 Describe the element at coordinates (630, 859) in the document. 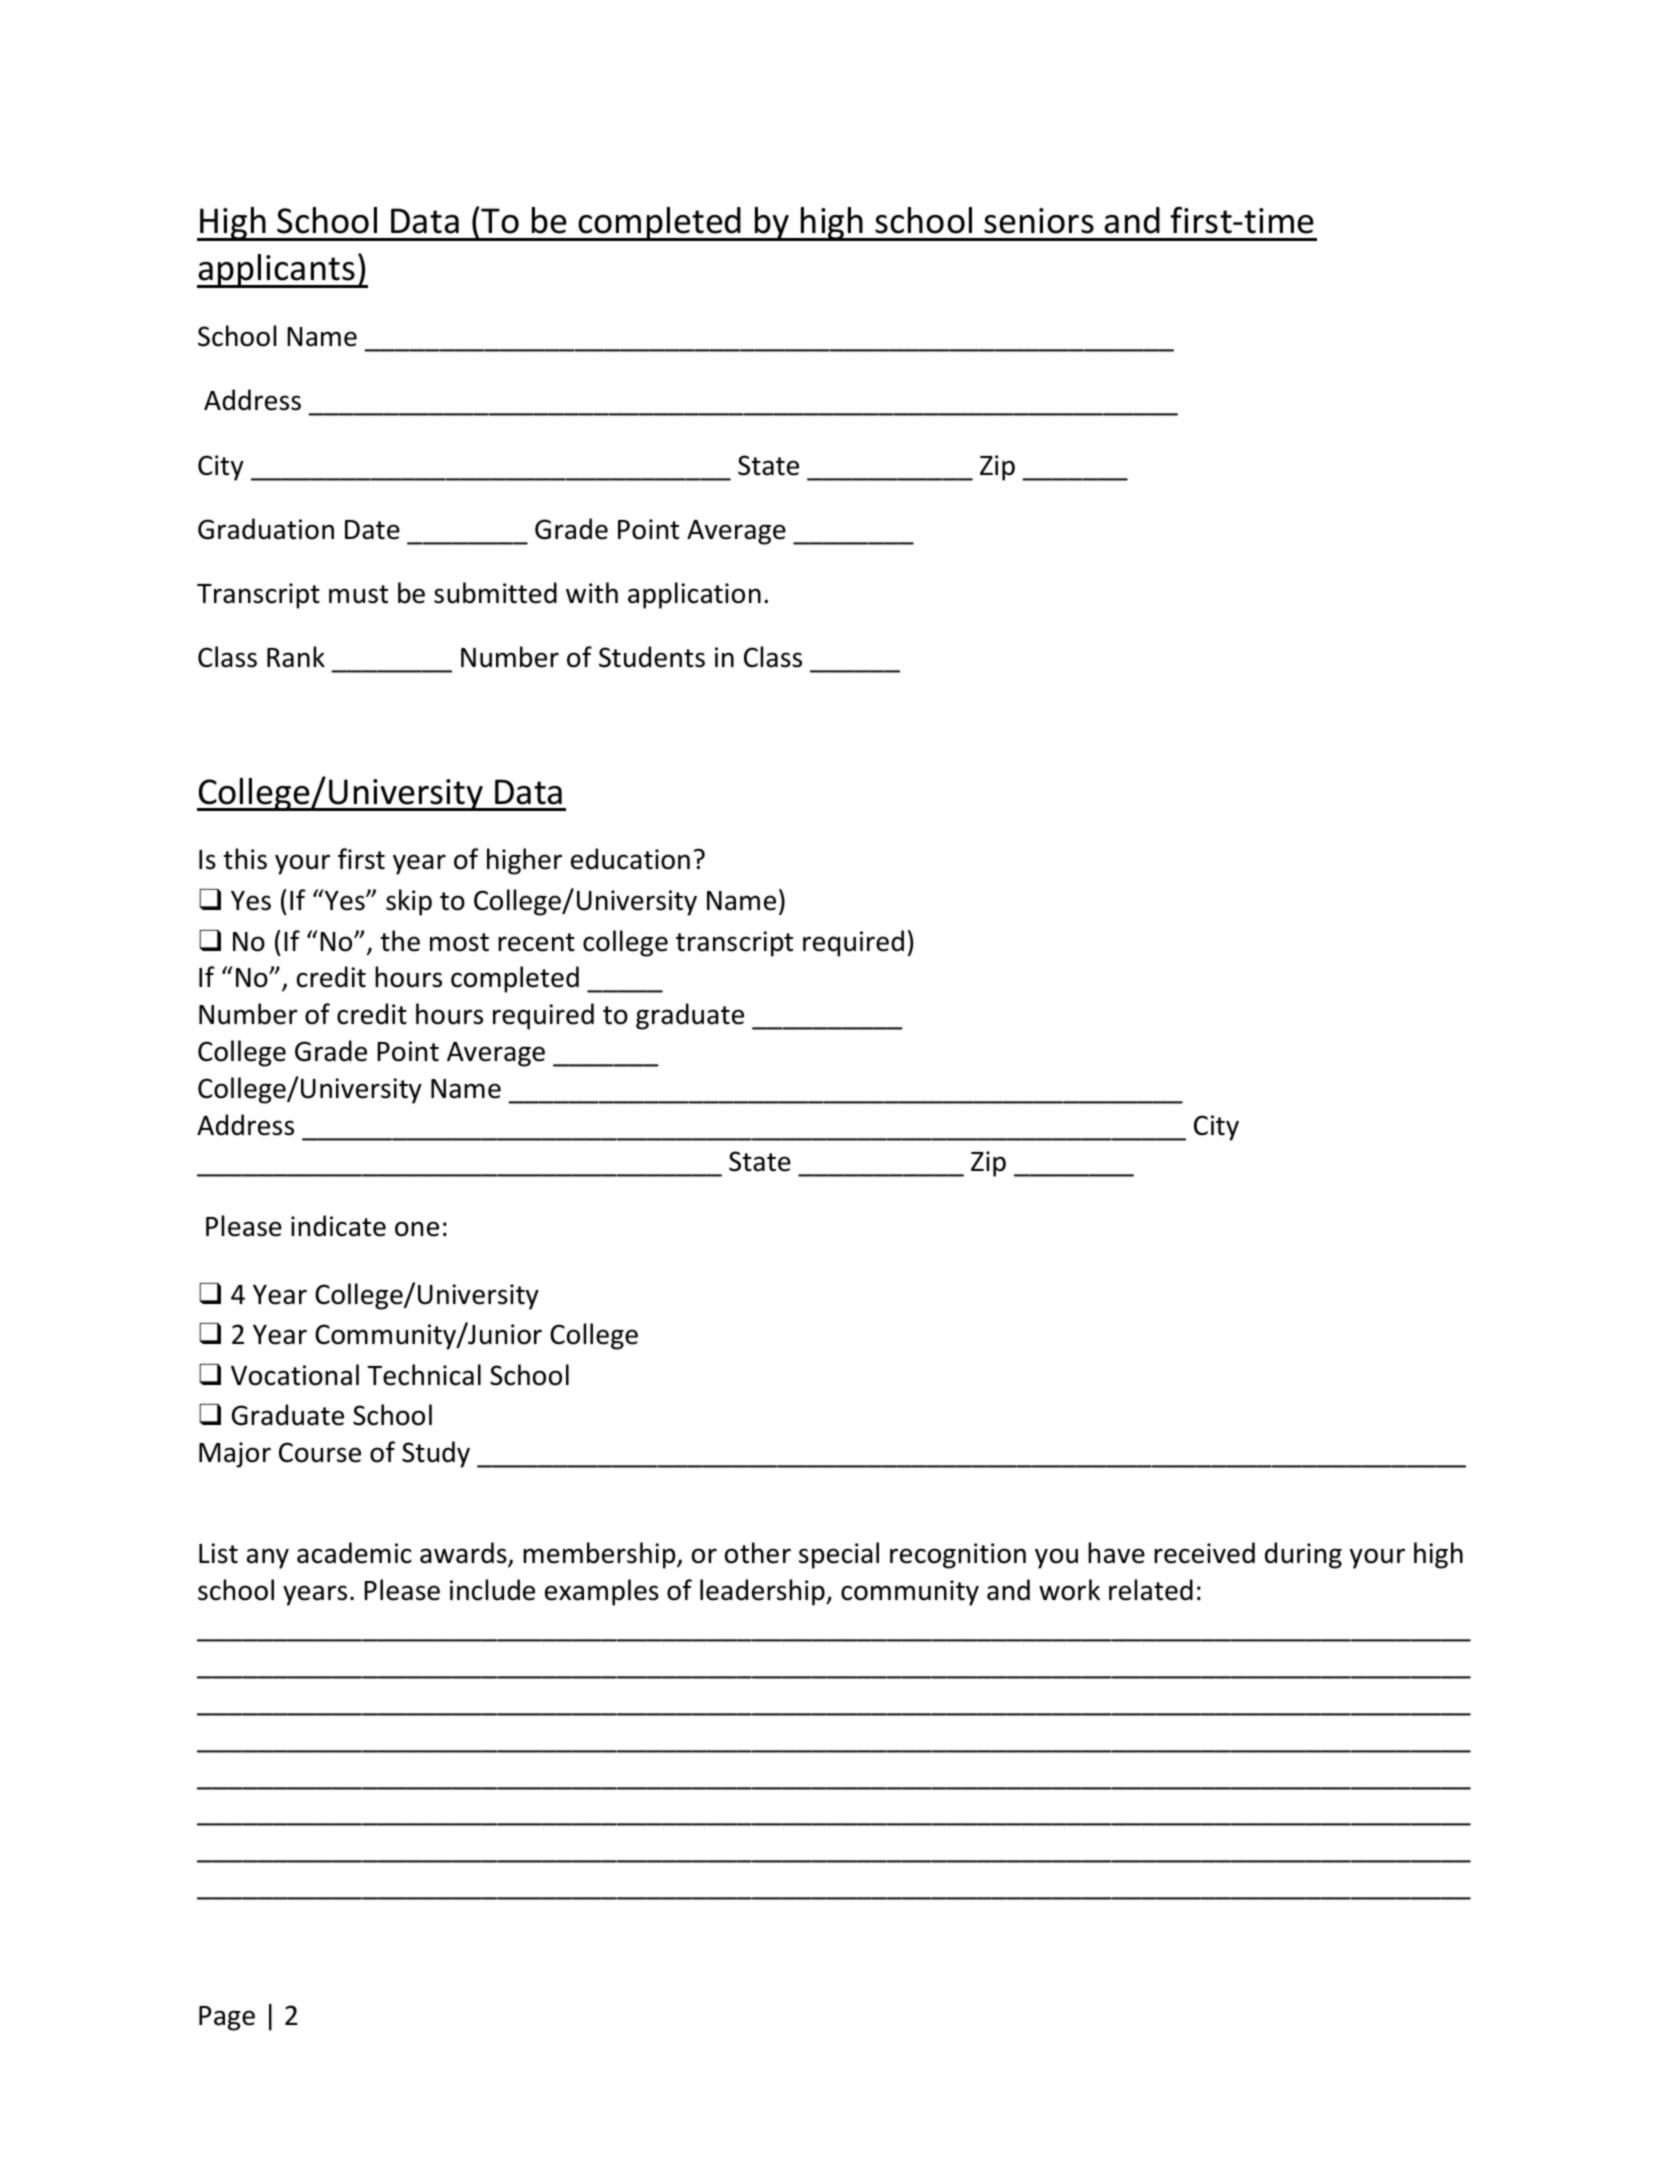

I see `education` at that location.
